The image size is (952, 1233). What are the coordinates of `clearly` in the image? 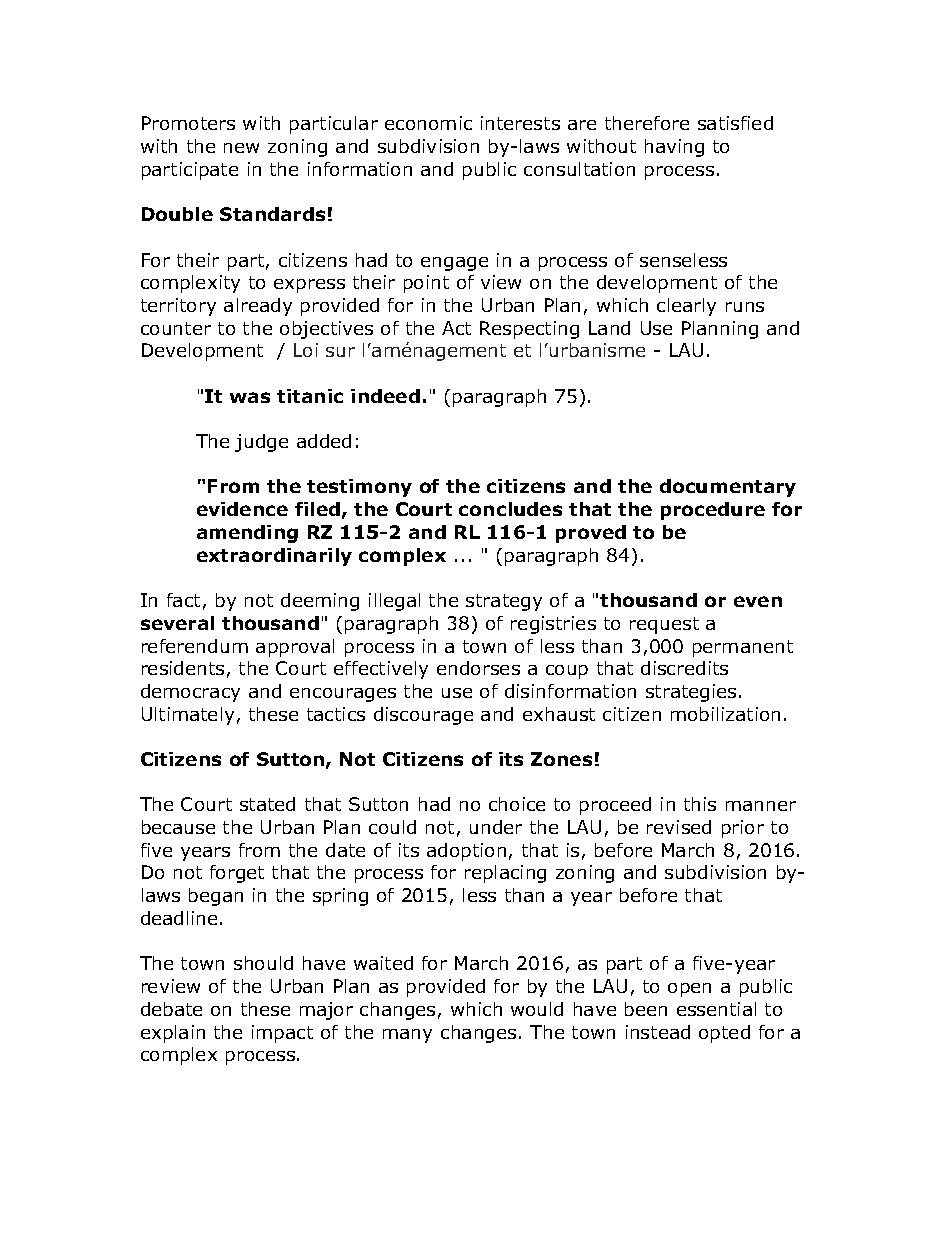 It's located at (686, 307).
